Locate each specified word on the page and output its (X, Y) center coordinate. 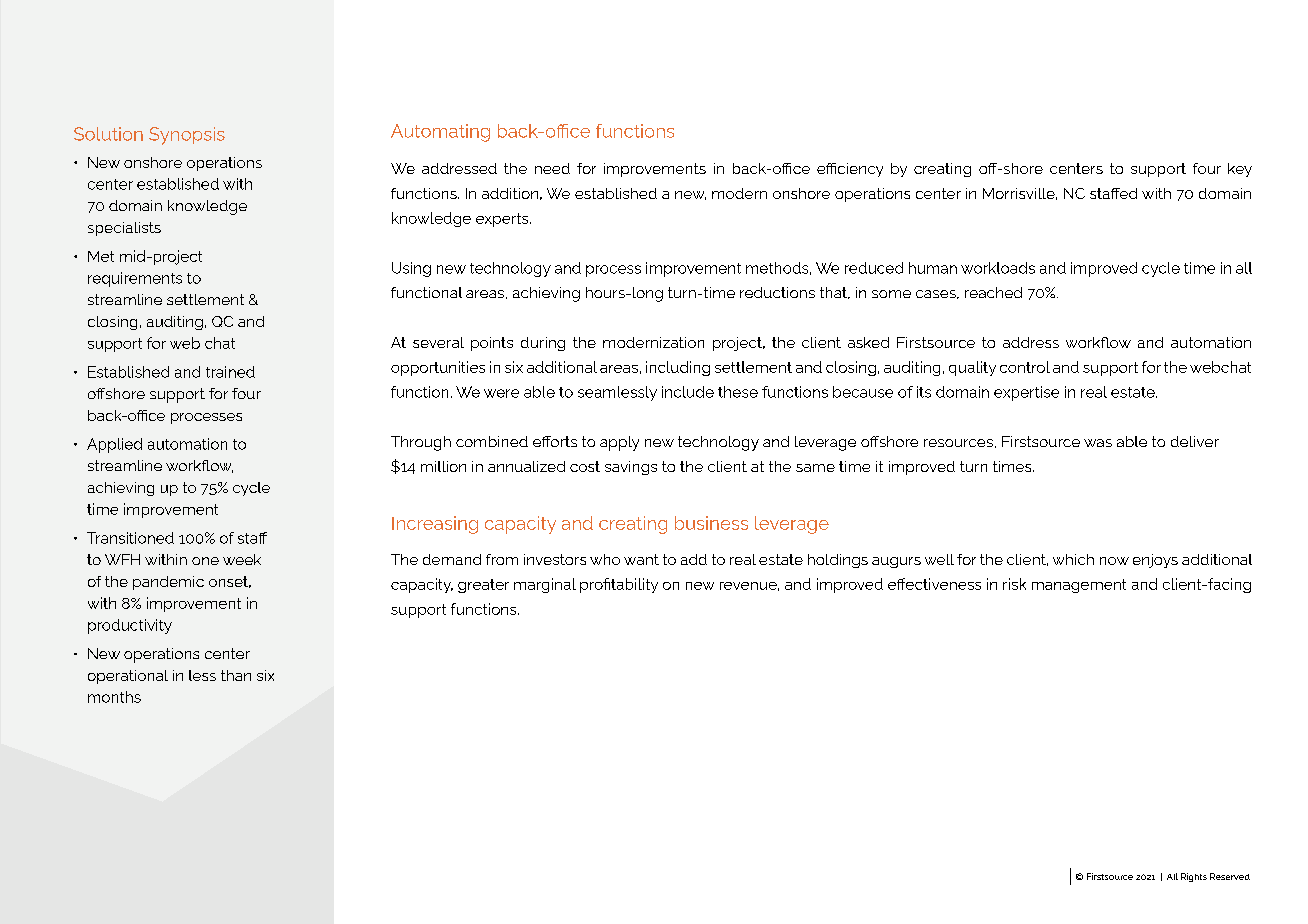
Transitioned (130, 538)
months (114, 697)
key (1240, 170)
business (711, 523)
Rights (1194, 877)
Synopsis (187, 136)
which (1073, 559)
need (552, 168)
